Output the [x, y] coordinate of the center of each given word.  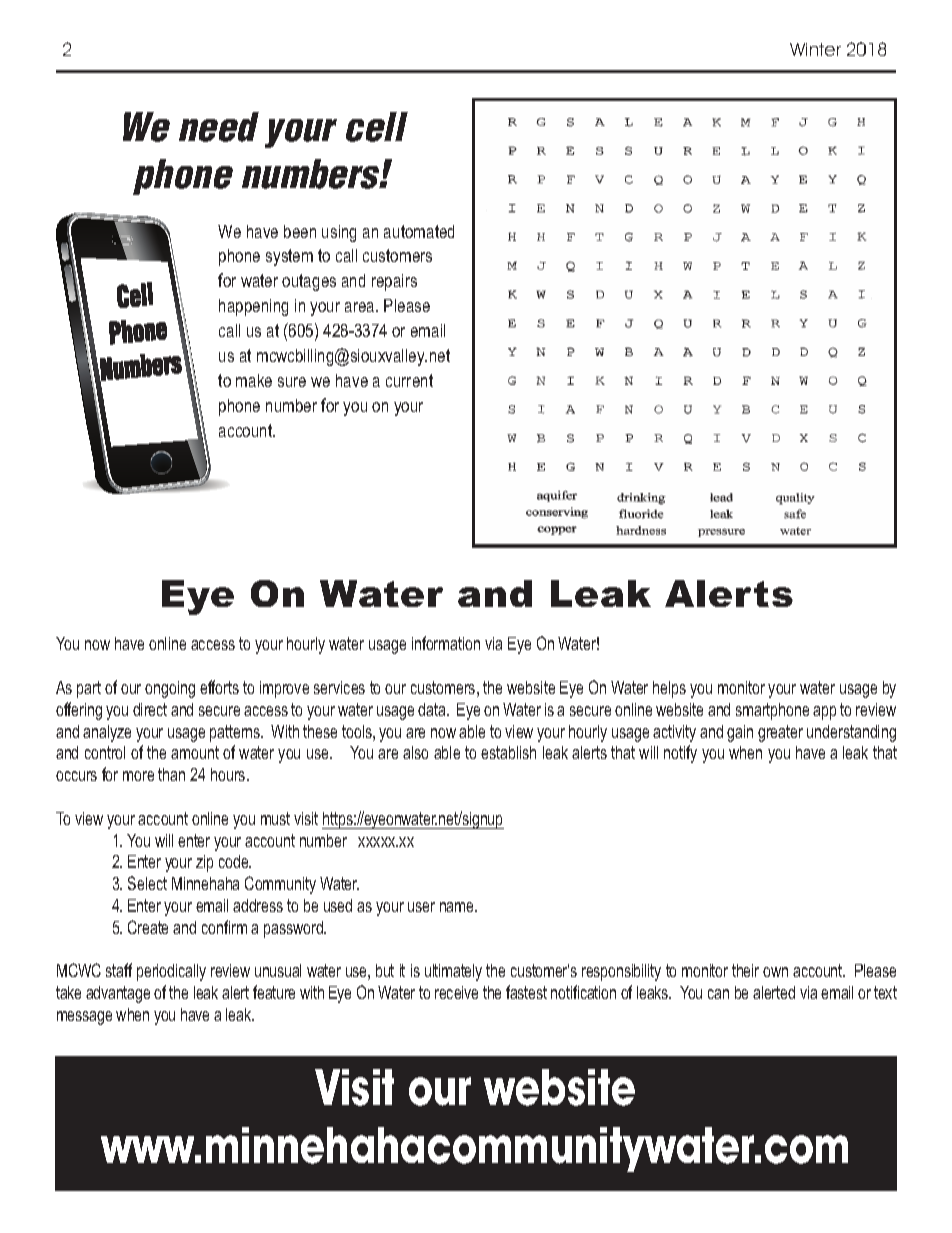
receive [456, 992]
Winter [815, 49]
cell [377, 127]
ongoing [170, 689]
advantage [118, 994]
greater [780, 733]
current [409, 380]
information [446, 643]
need [219, 127]
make [254, 380]
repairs [394, 282]
